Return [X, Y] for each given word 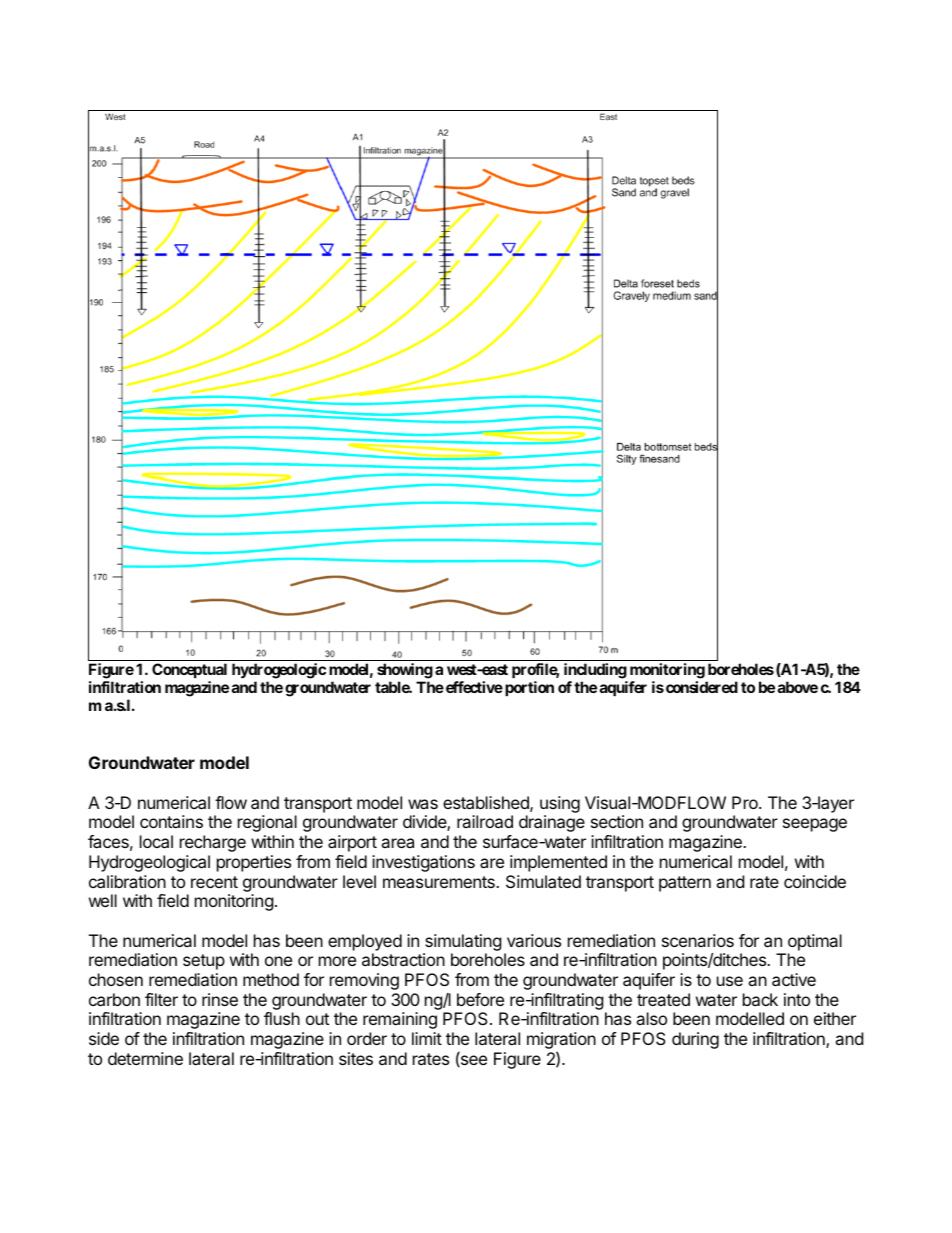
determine [145, 1058]
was [423, 804]
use [730, 981]
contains [171, 821]
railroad [485, 821]
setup [204, 962]
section [617, 821]
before [480, 999]
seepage [815, 825]
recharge [213, 843]
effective [474, 687]
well [103, 900]
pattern [685, 884]
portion [529, 688]
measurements [440, 882]
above [798, 687]
